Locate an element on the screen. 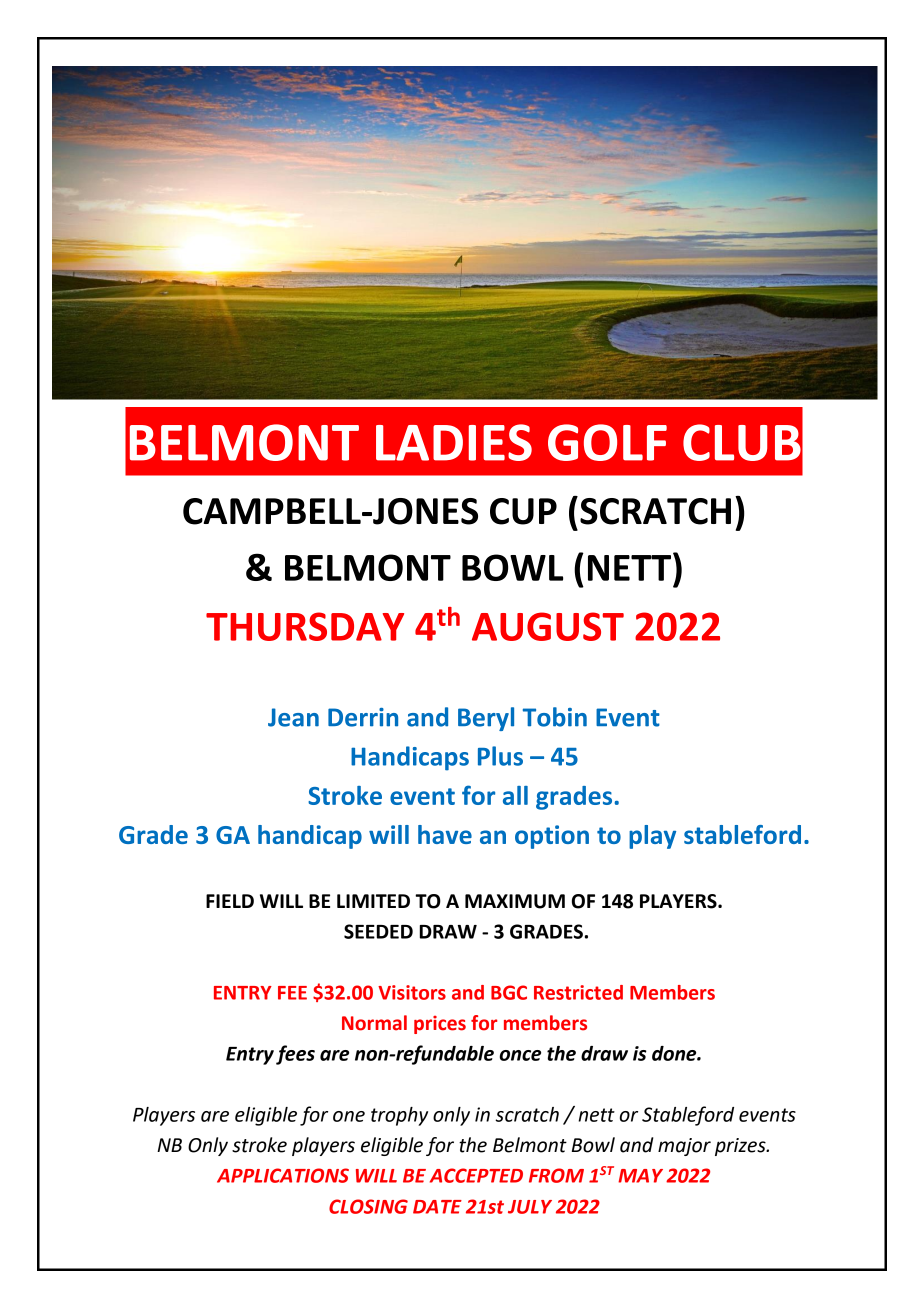  FIELD is located at coordinates (230, 901).
